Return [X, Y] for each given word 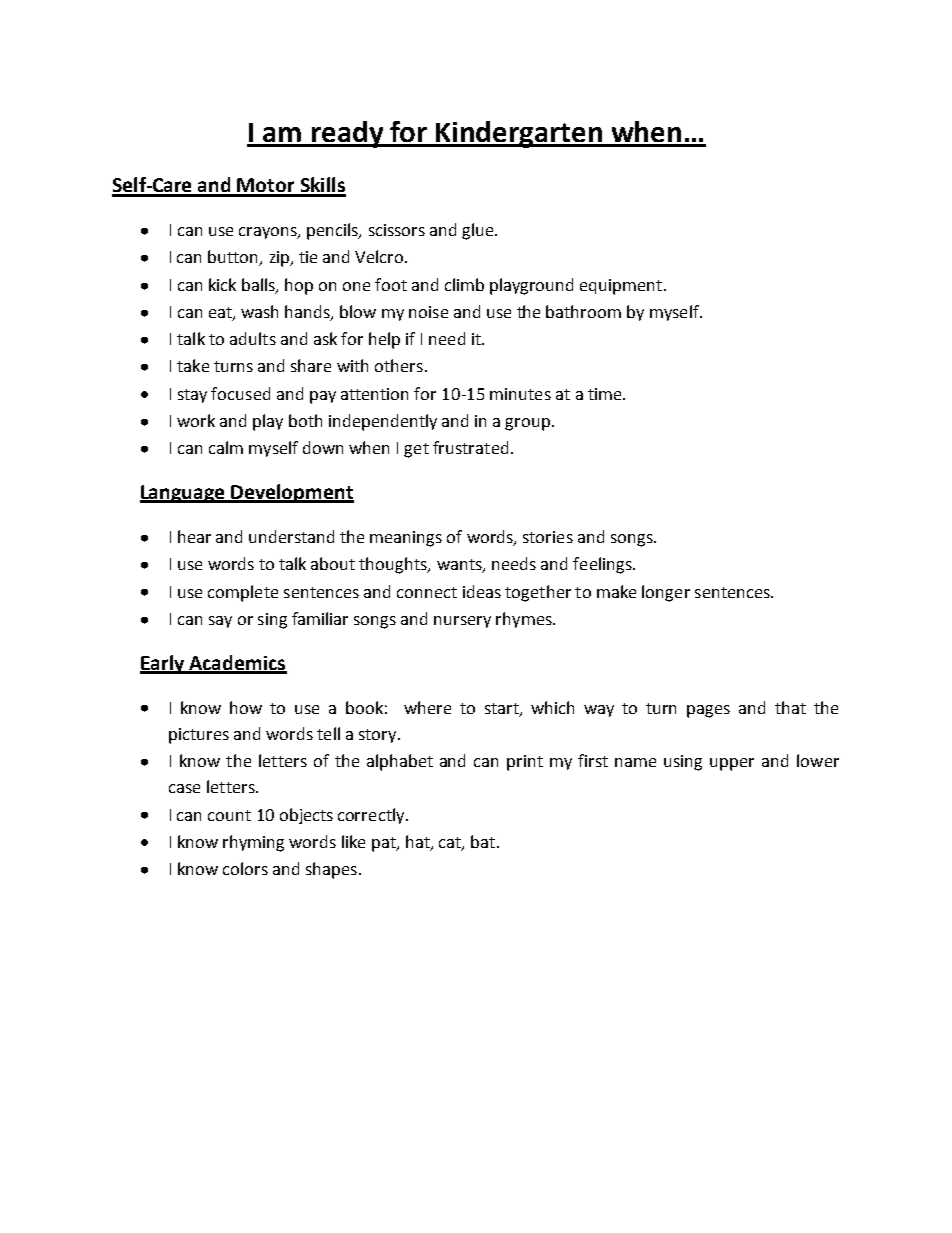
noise [428, 312]
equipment [621, 287]
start [503, 709]
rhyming [253, 843]
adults [253, 338]
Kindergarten [520, 134]
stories [548, 537]
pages [708, 711]
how [246, 707]
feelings [603, 565]
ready [347, 134]
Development [292, 493]
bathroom [583, 311]
